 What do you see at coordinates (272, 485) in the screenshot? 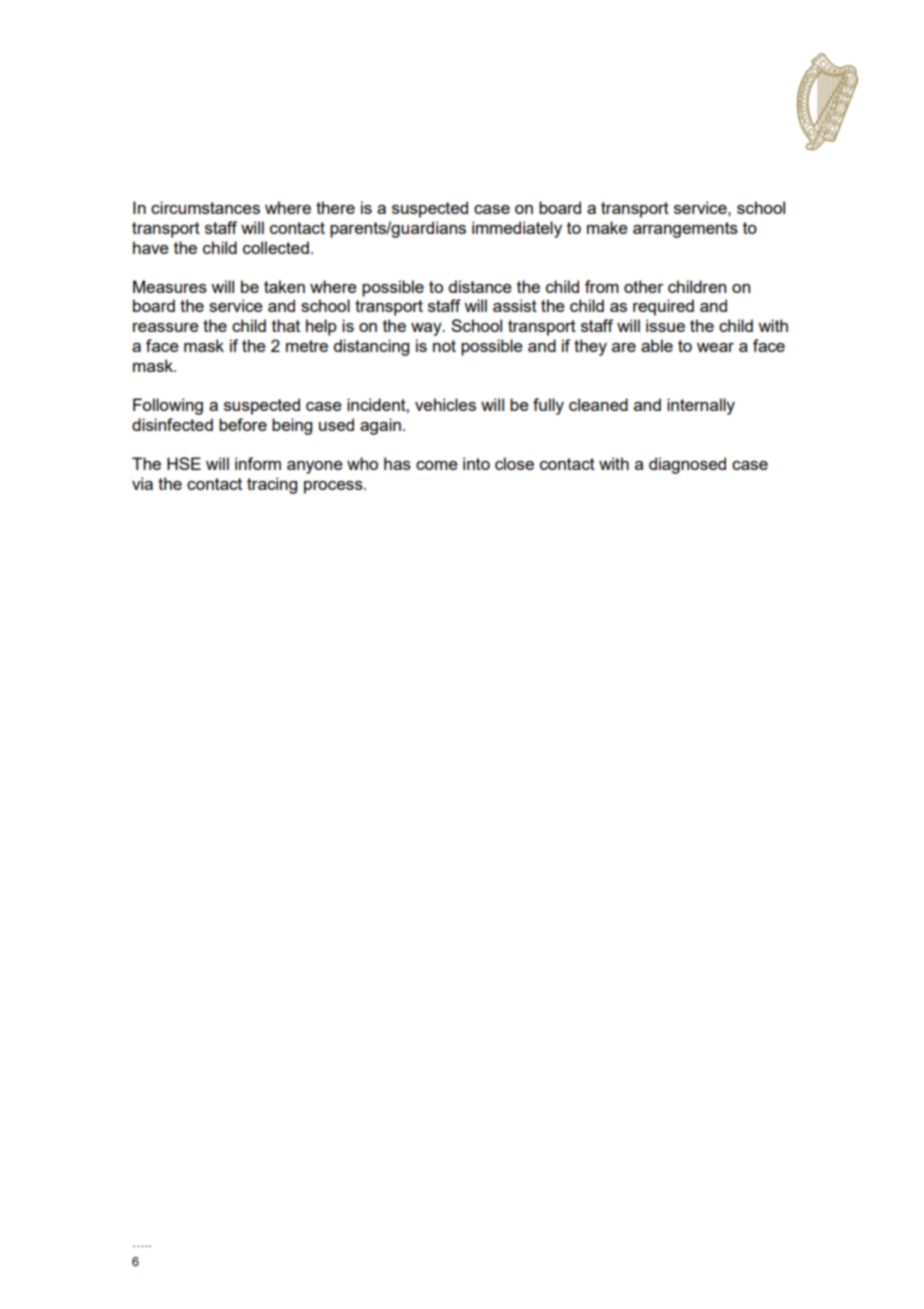
I see `tracing` at bounding box center [272, 485].
